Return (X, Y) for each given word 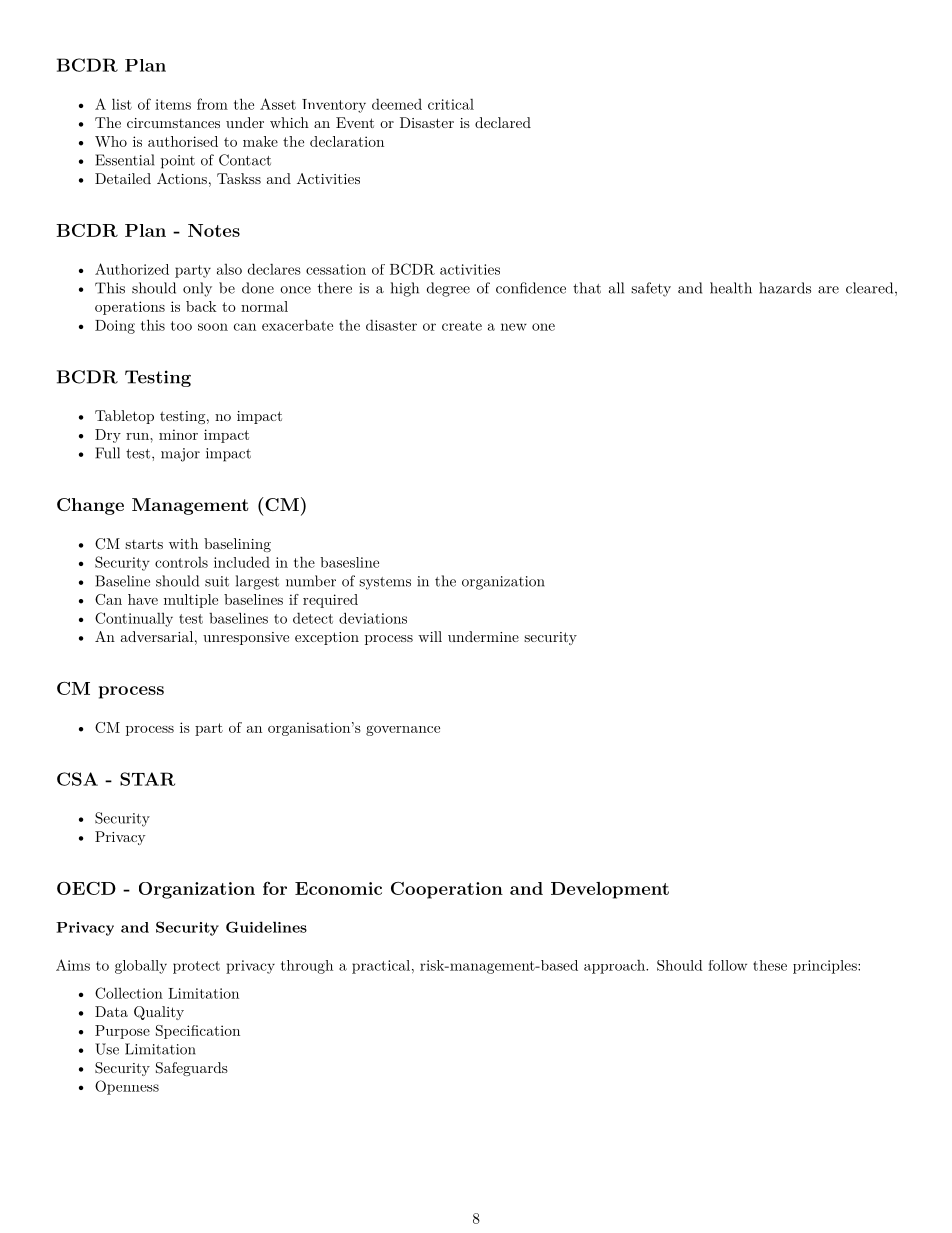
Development (610, 890)
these (770, 965)
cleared (869, 288)
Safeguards (192, 1069)
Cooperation (447, 890)
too (181, 326)
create (462, 326)
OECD (86, 888)
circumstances (173, 123)
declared (503, 122)
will (430, 636)
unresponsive (246, 638)
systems (385, 583)
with (183, 543)
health (731, 288)
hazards (785, 288)
